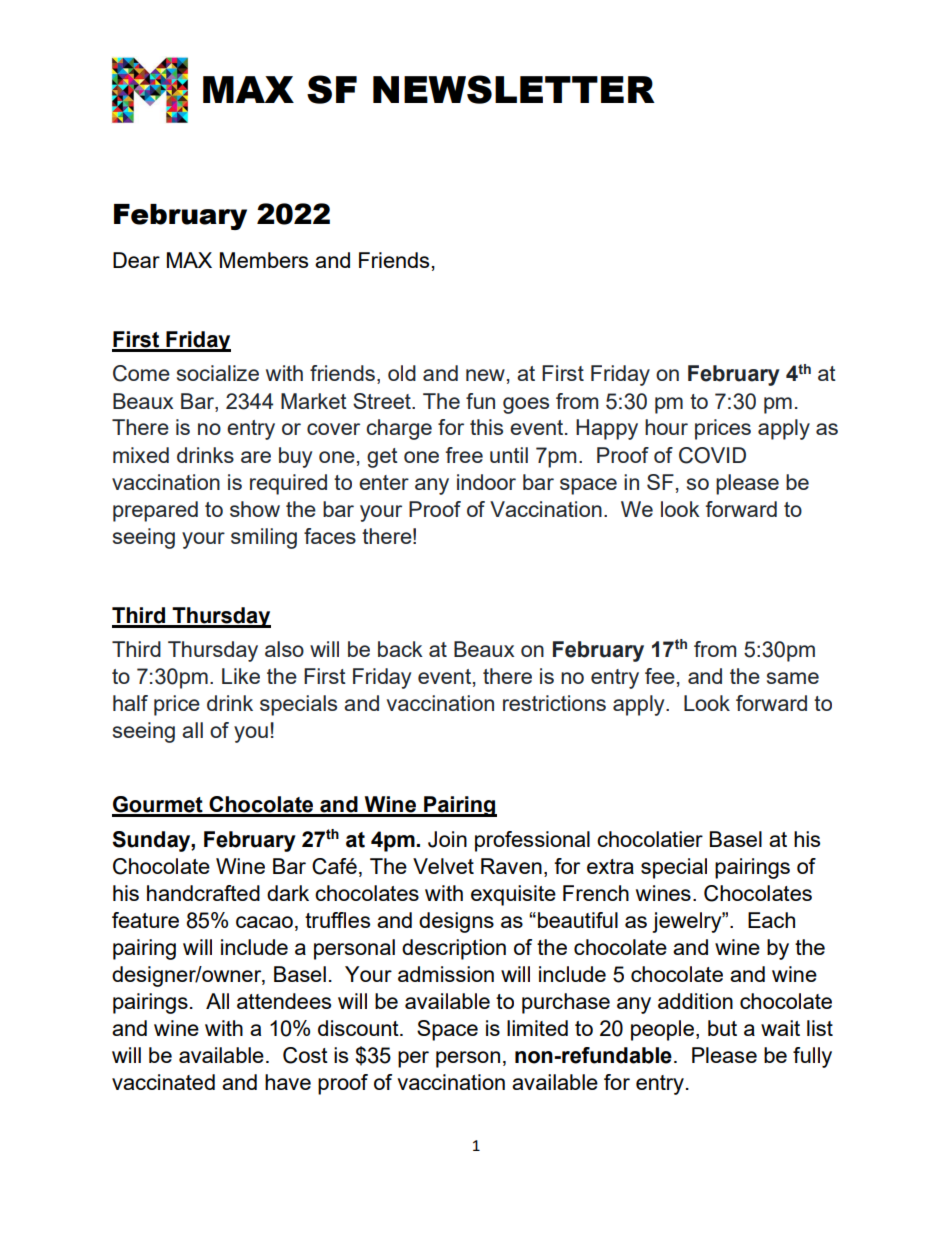 The image size is (952, 1233). What do you see at coordinates (722, 1028) in the screenshot?
I see `but` at bounding box center [722, 1028].
